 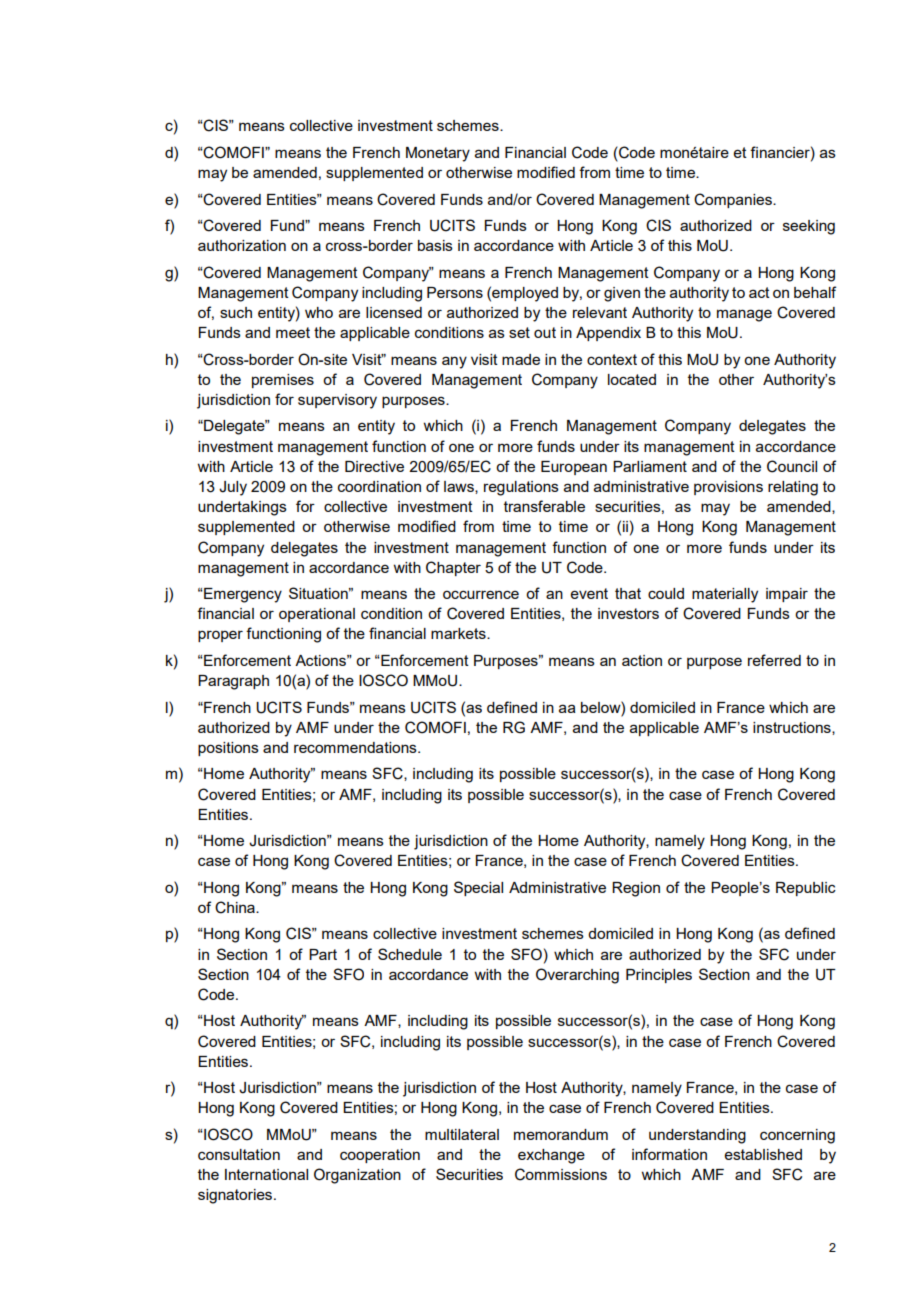 I want to click on Paragraph, so click(x=233, y=682).
